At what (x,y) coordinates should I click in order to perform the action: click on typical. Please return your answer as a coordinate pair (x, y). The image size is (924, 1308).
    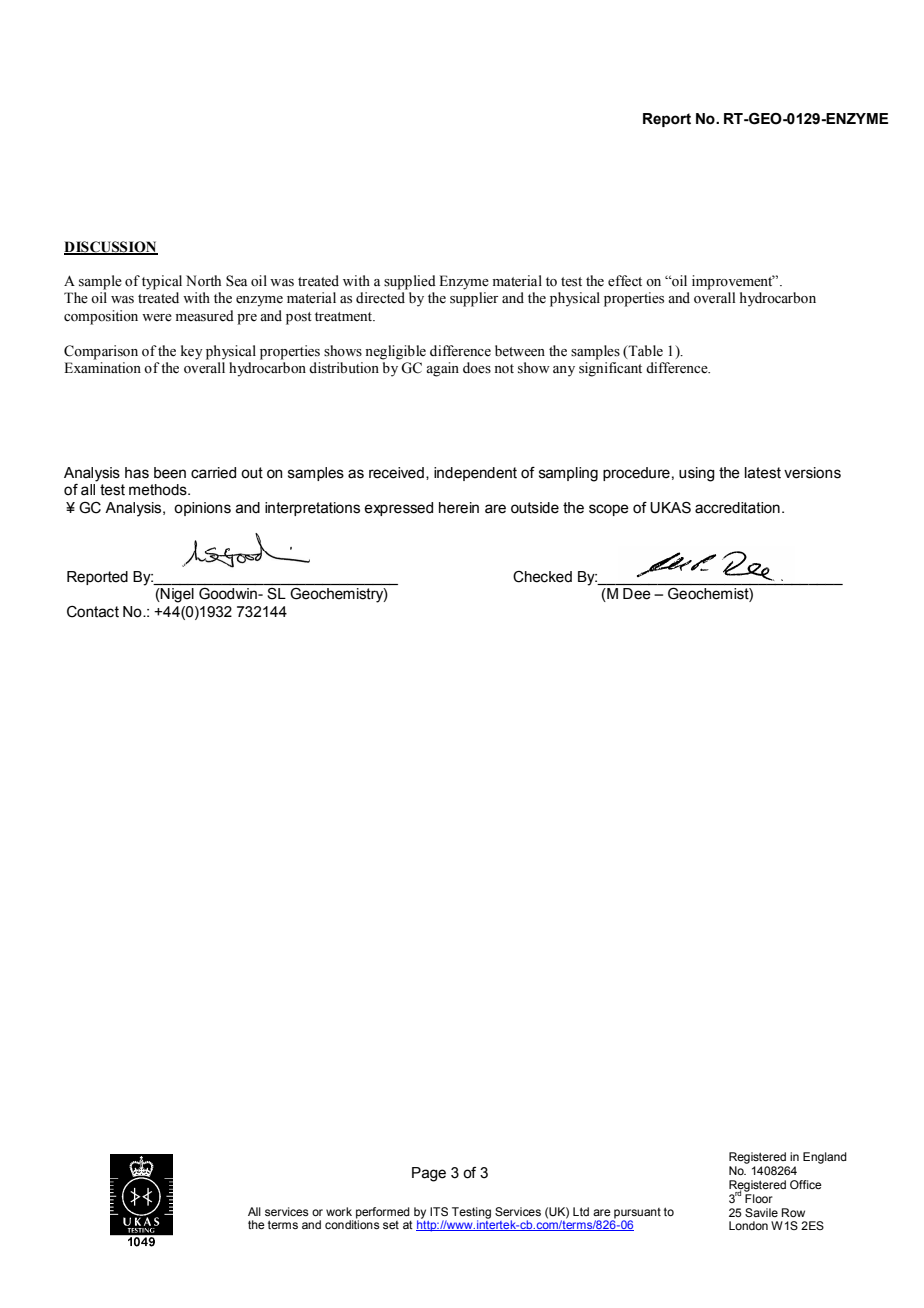
    Looking at the image, I should click on (162, 282).
